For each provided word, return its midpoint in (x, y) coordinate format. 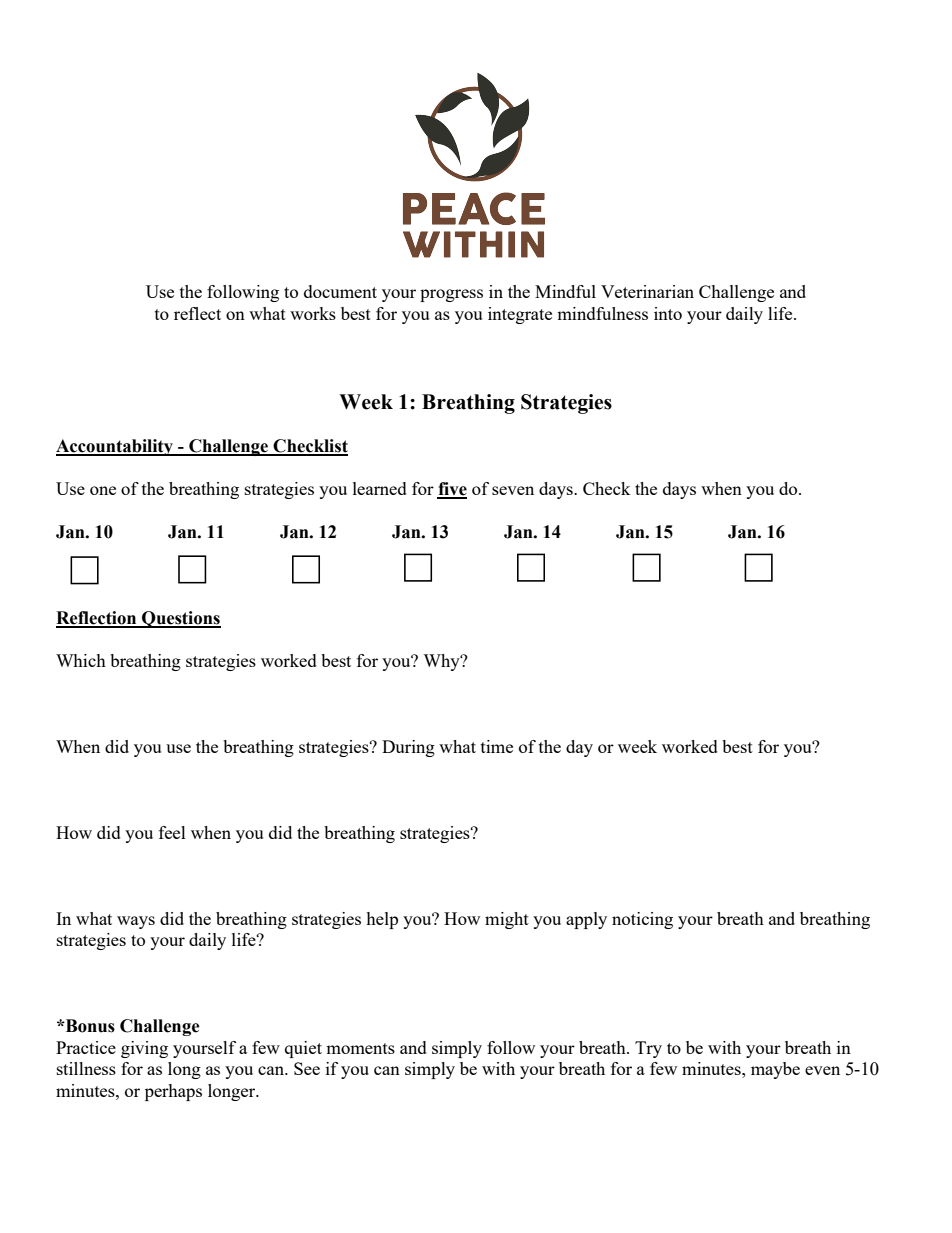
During (408, 748)
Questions (180, 619)
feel (172, 832)
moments (360, 1048)
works (313, 313)
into (668, 313)
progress (451, 295)
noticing (642, 920)
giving (144, 1049)
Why (442, 662)
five (452, 490)
